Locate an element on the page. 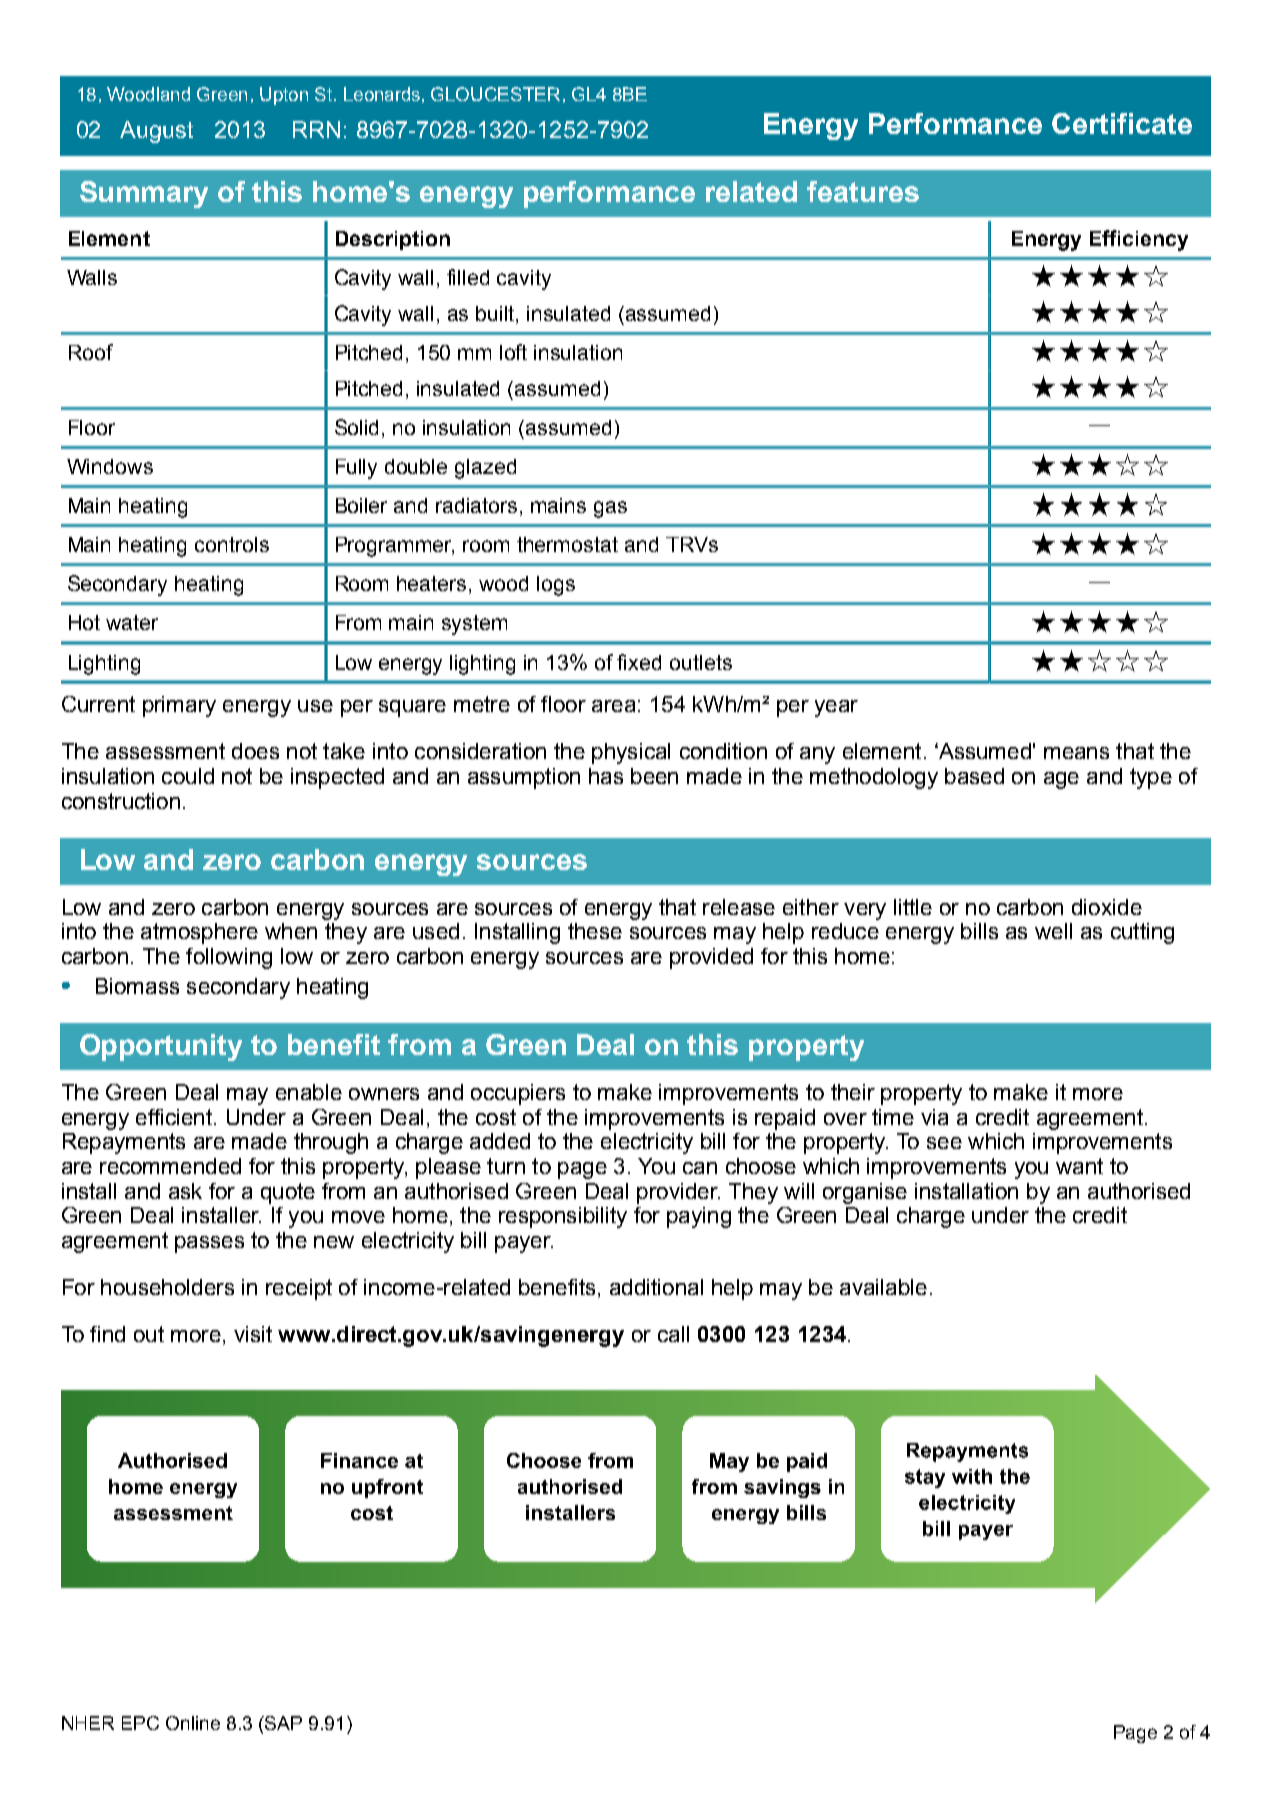 This image has height=1798, width=1271. Certificate is located at coordinates (1122, 123).
